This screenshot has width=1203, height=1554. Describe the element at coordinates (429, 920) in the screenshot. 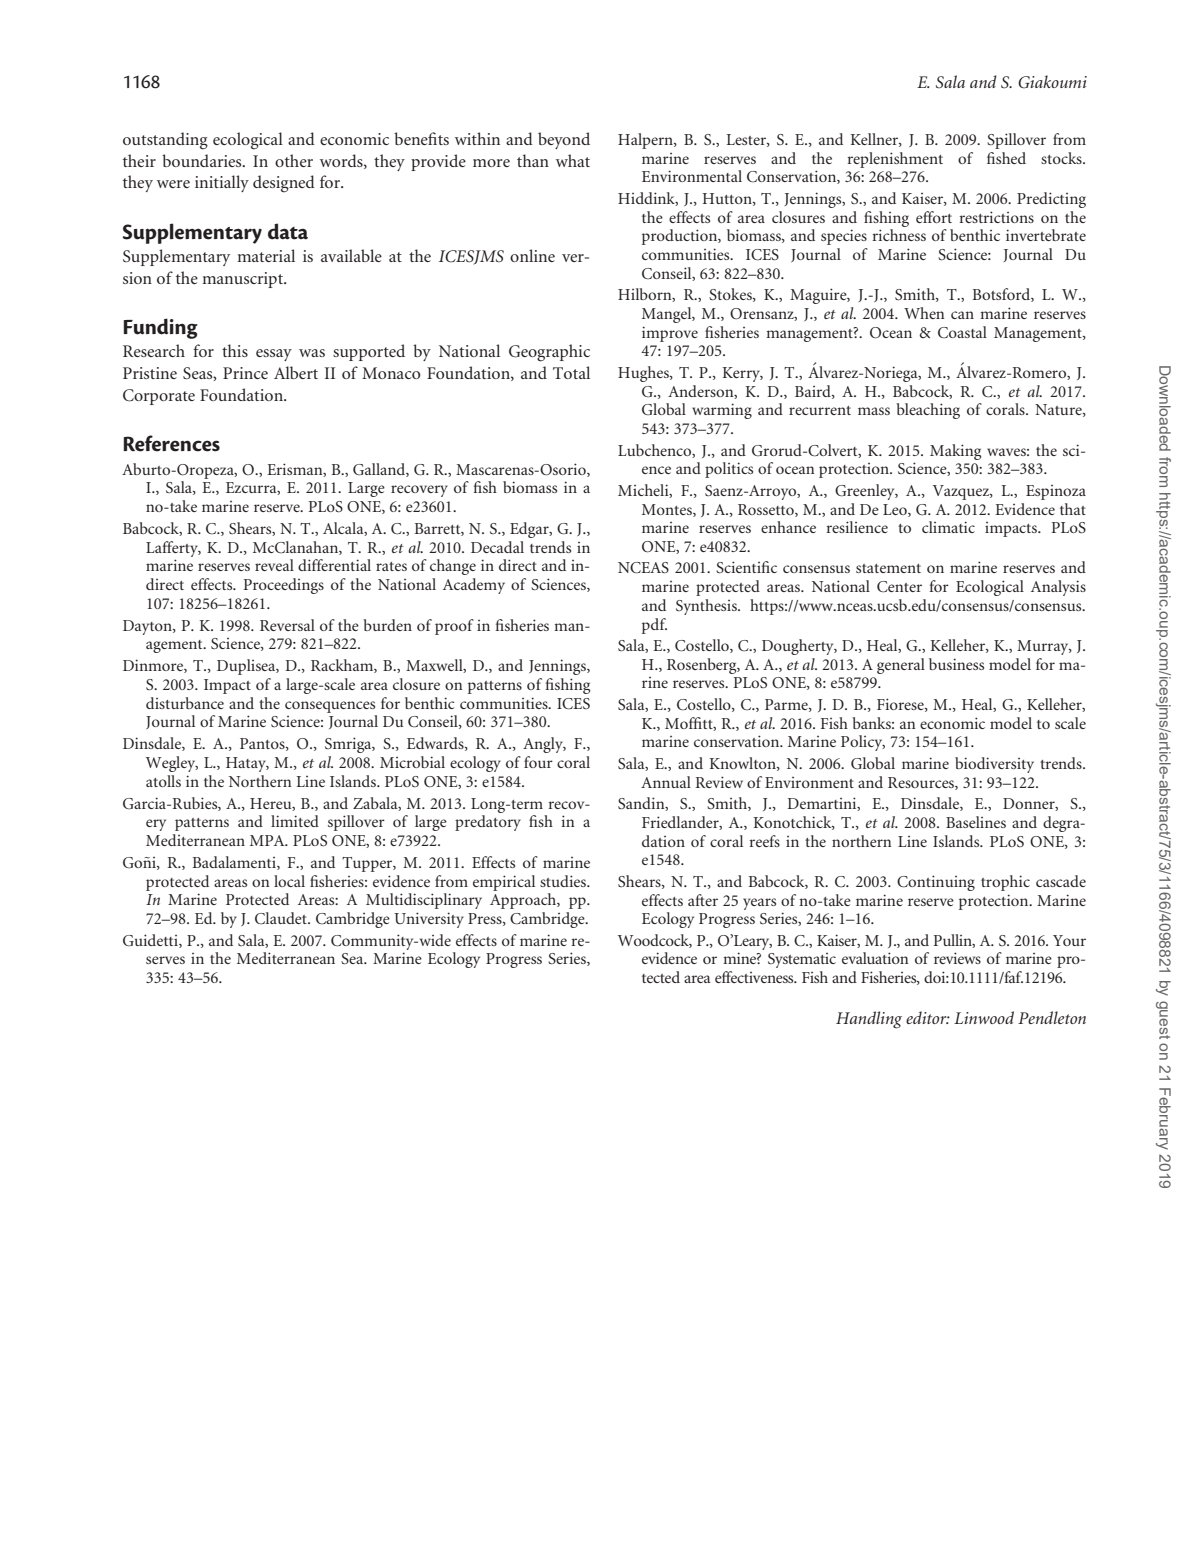

I see `University` at that location.
